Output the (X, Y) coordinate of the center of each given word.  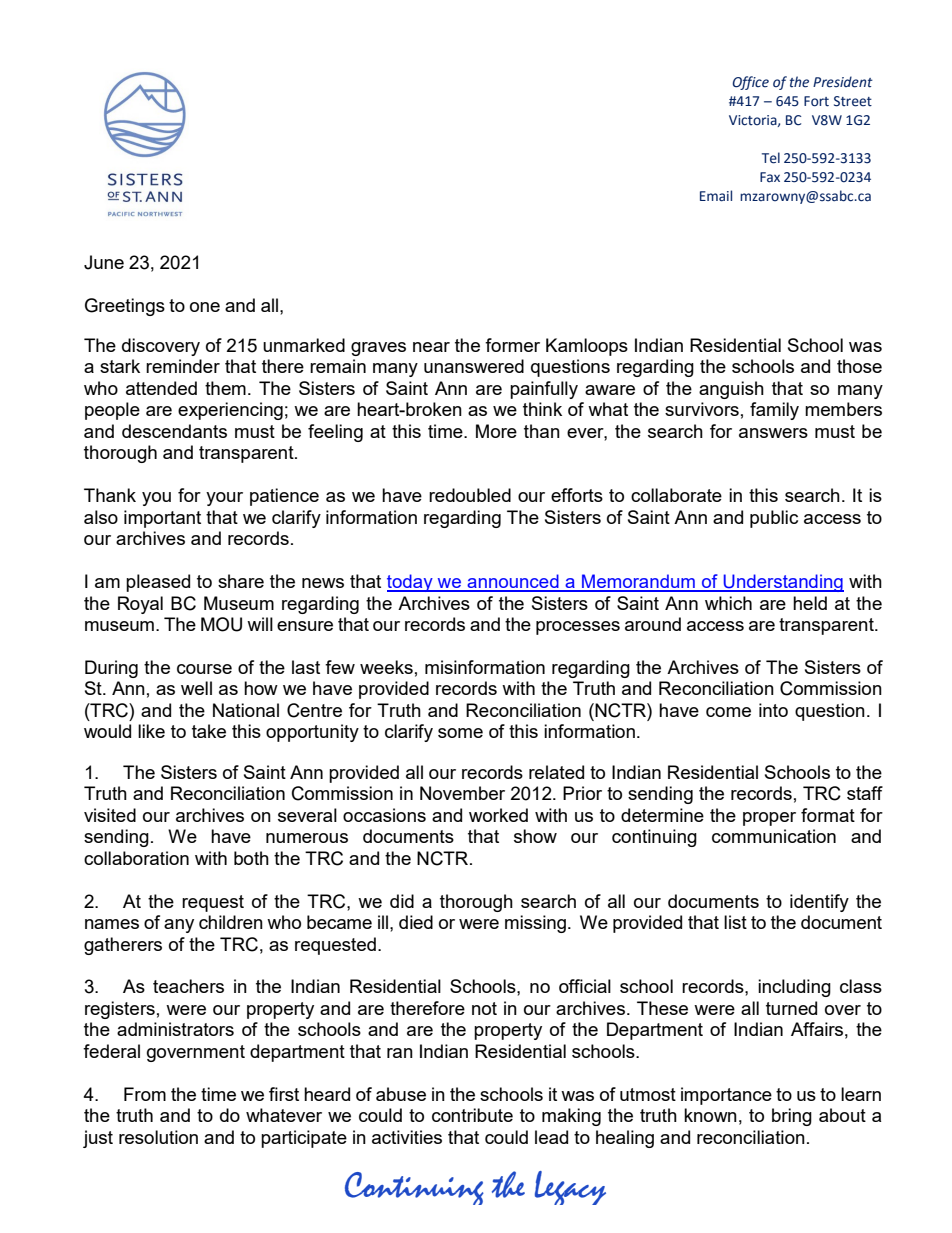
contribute (472, 1115)
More (496, 431)
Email (716, 196)
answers (773, 433)
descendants (174, 431)
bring (792, 1117)
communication (774, 836)
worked (498, 815)
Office (750, 83)
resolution (158, 1137)
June (104, 262)
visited (110, 815)
